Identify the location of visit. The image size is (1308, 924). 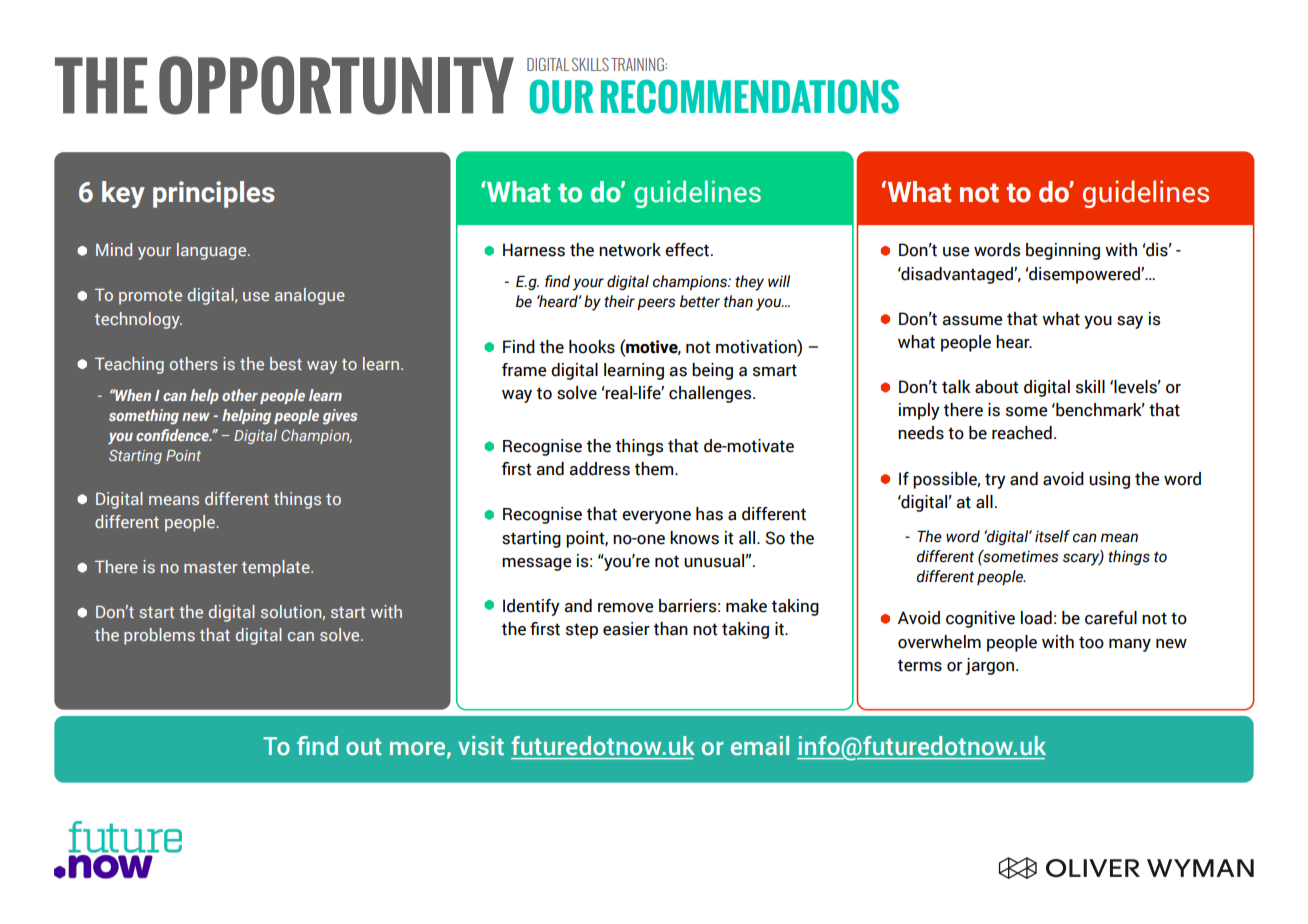
(481, 746).
